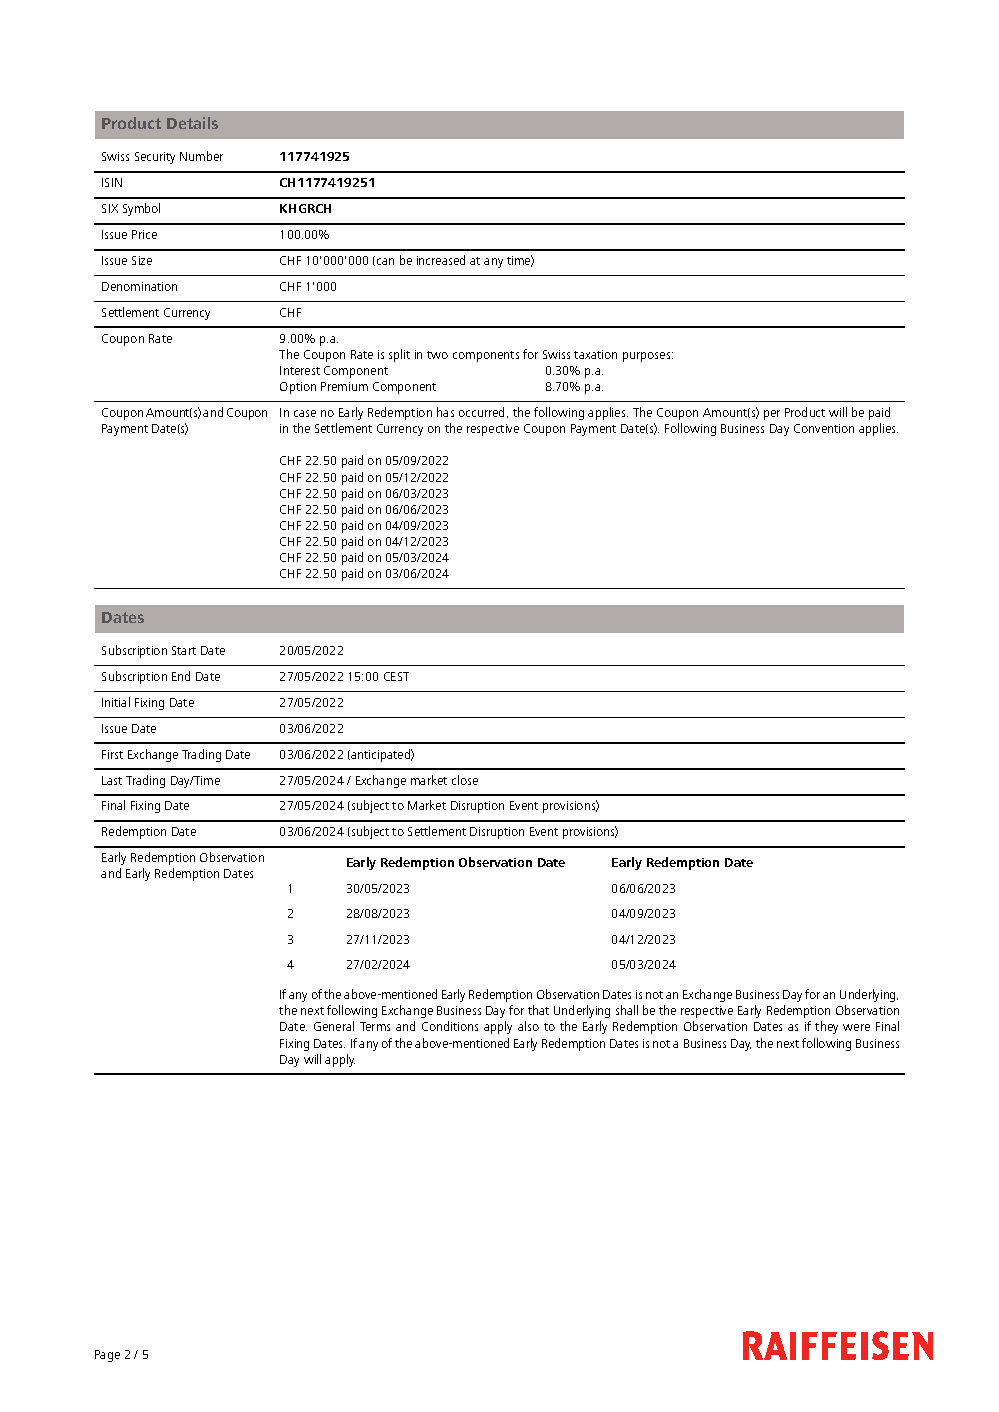 The image size is (999, 1412). Describe the element at coordinates (826, 1027) in the screenshot. I see `they` at that location.
